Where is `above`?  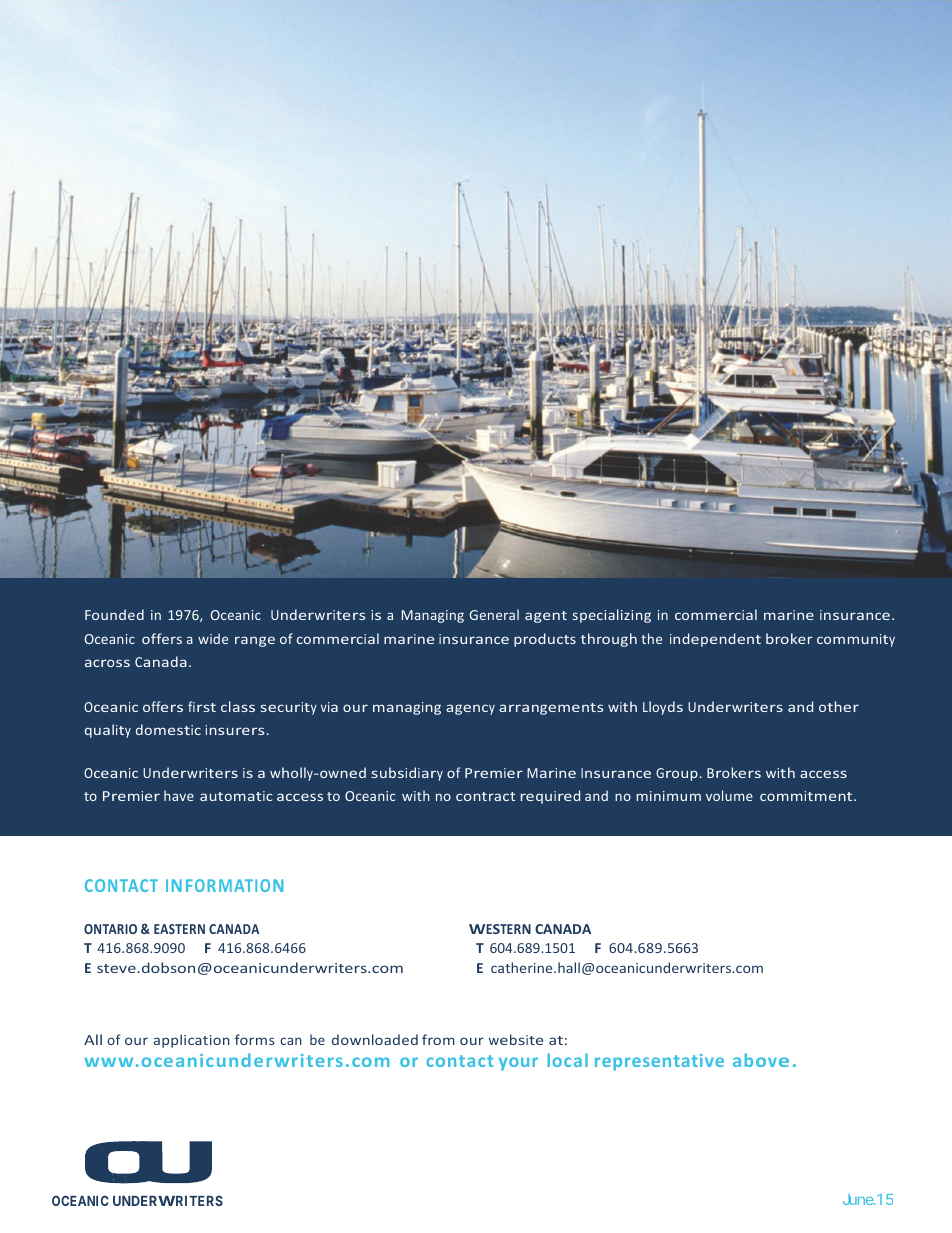
above is located at coordinates (761, 1060).
